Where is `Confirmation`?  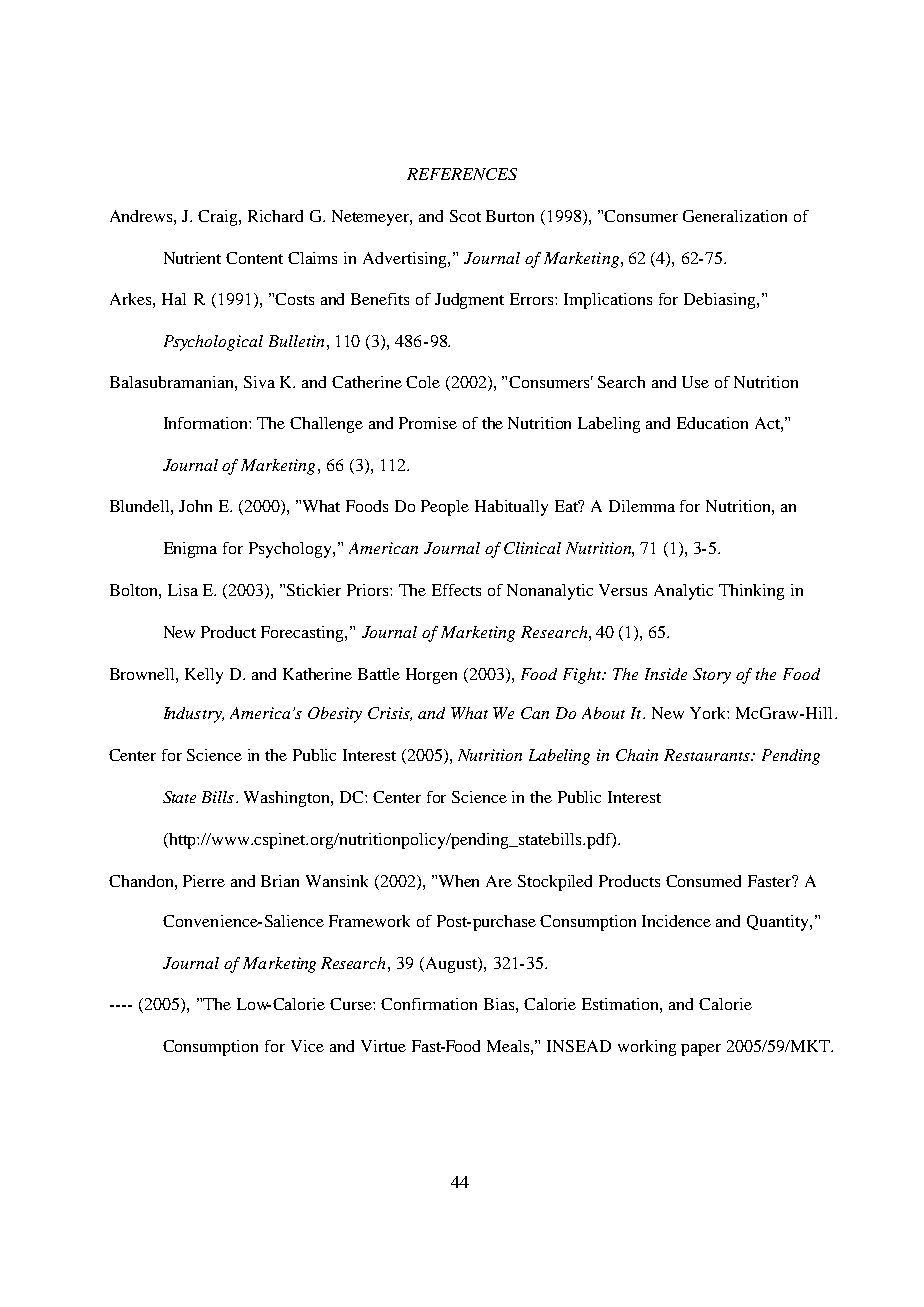 Confirmation is located at coordinates (429, 1004).
